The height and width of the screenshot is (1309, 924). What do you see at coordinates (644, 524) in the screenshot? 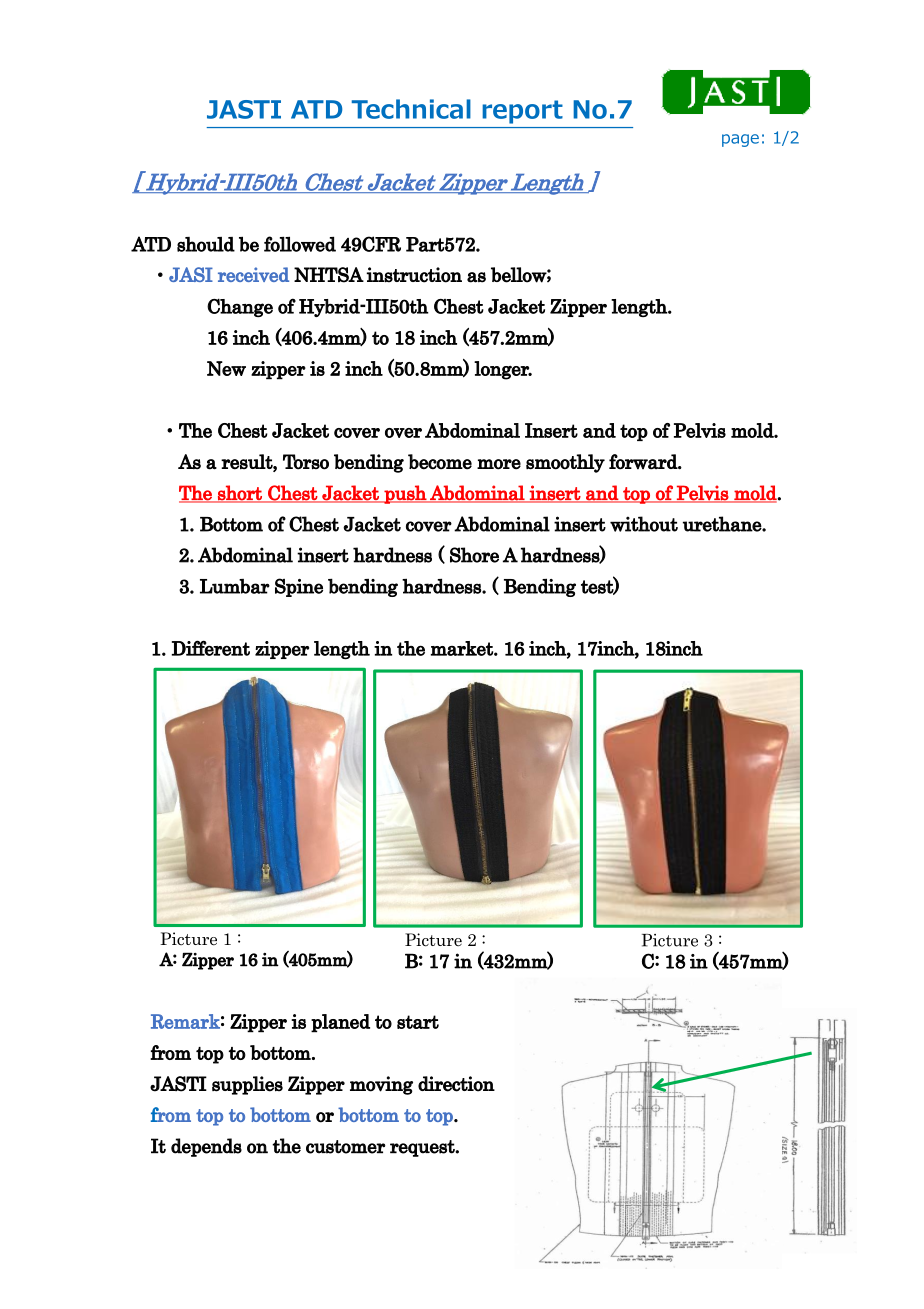
I see `without` at bounding box center [644, 524].
